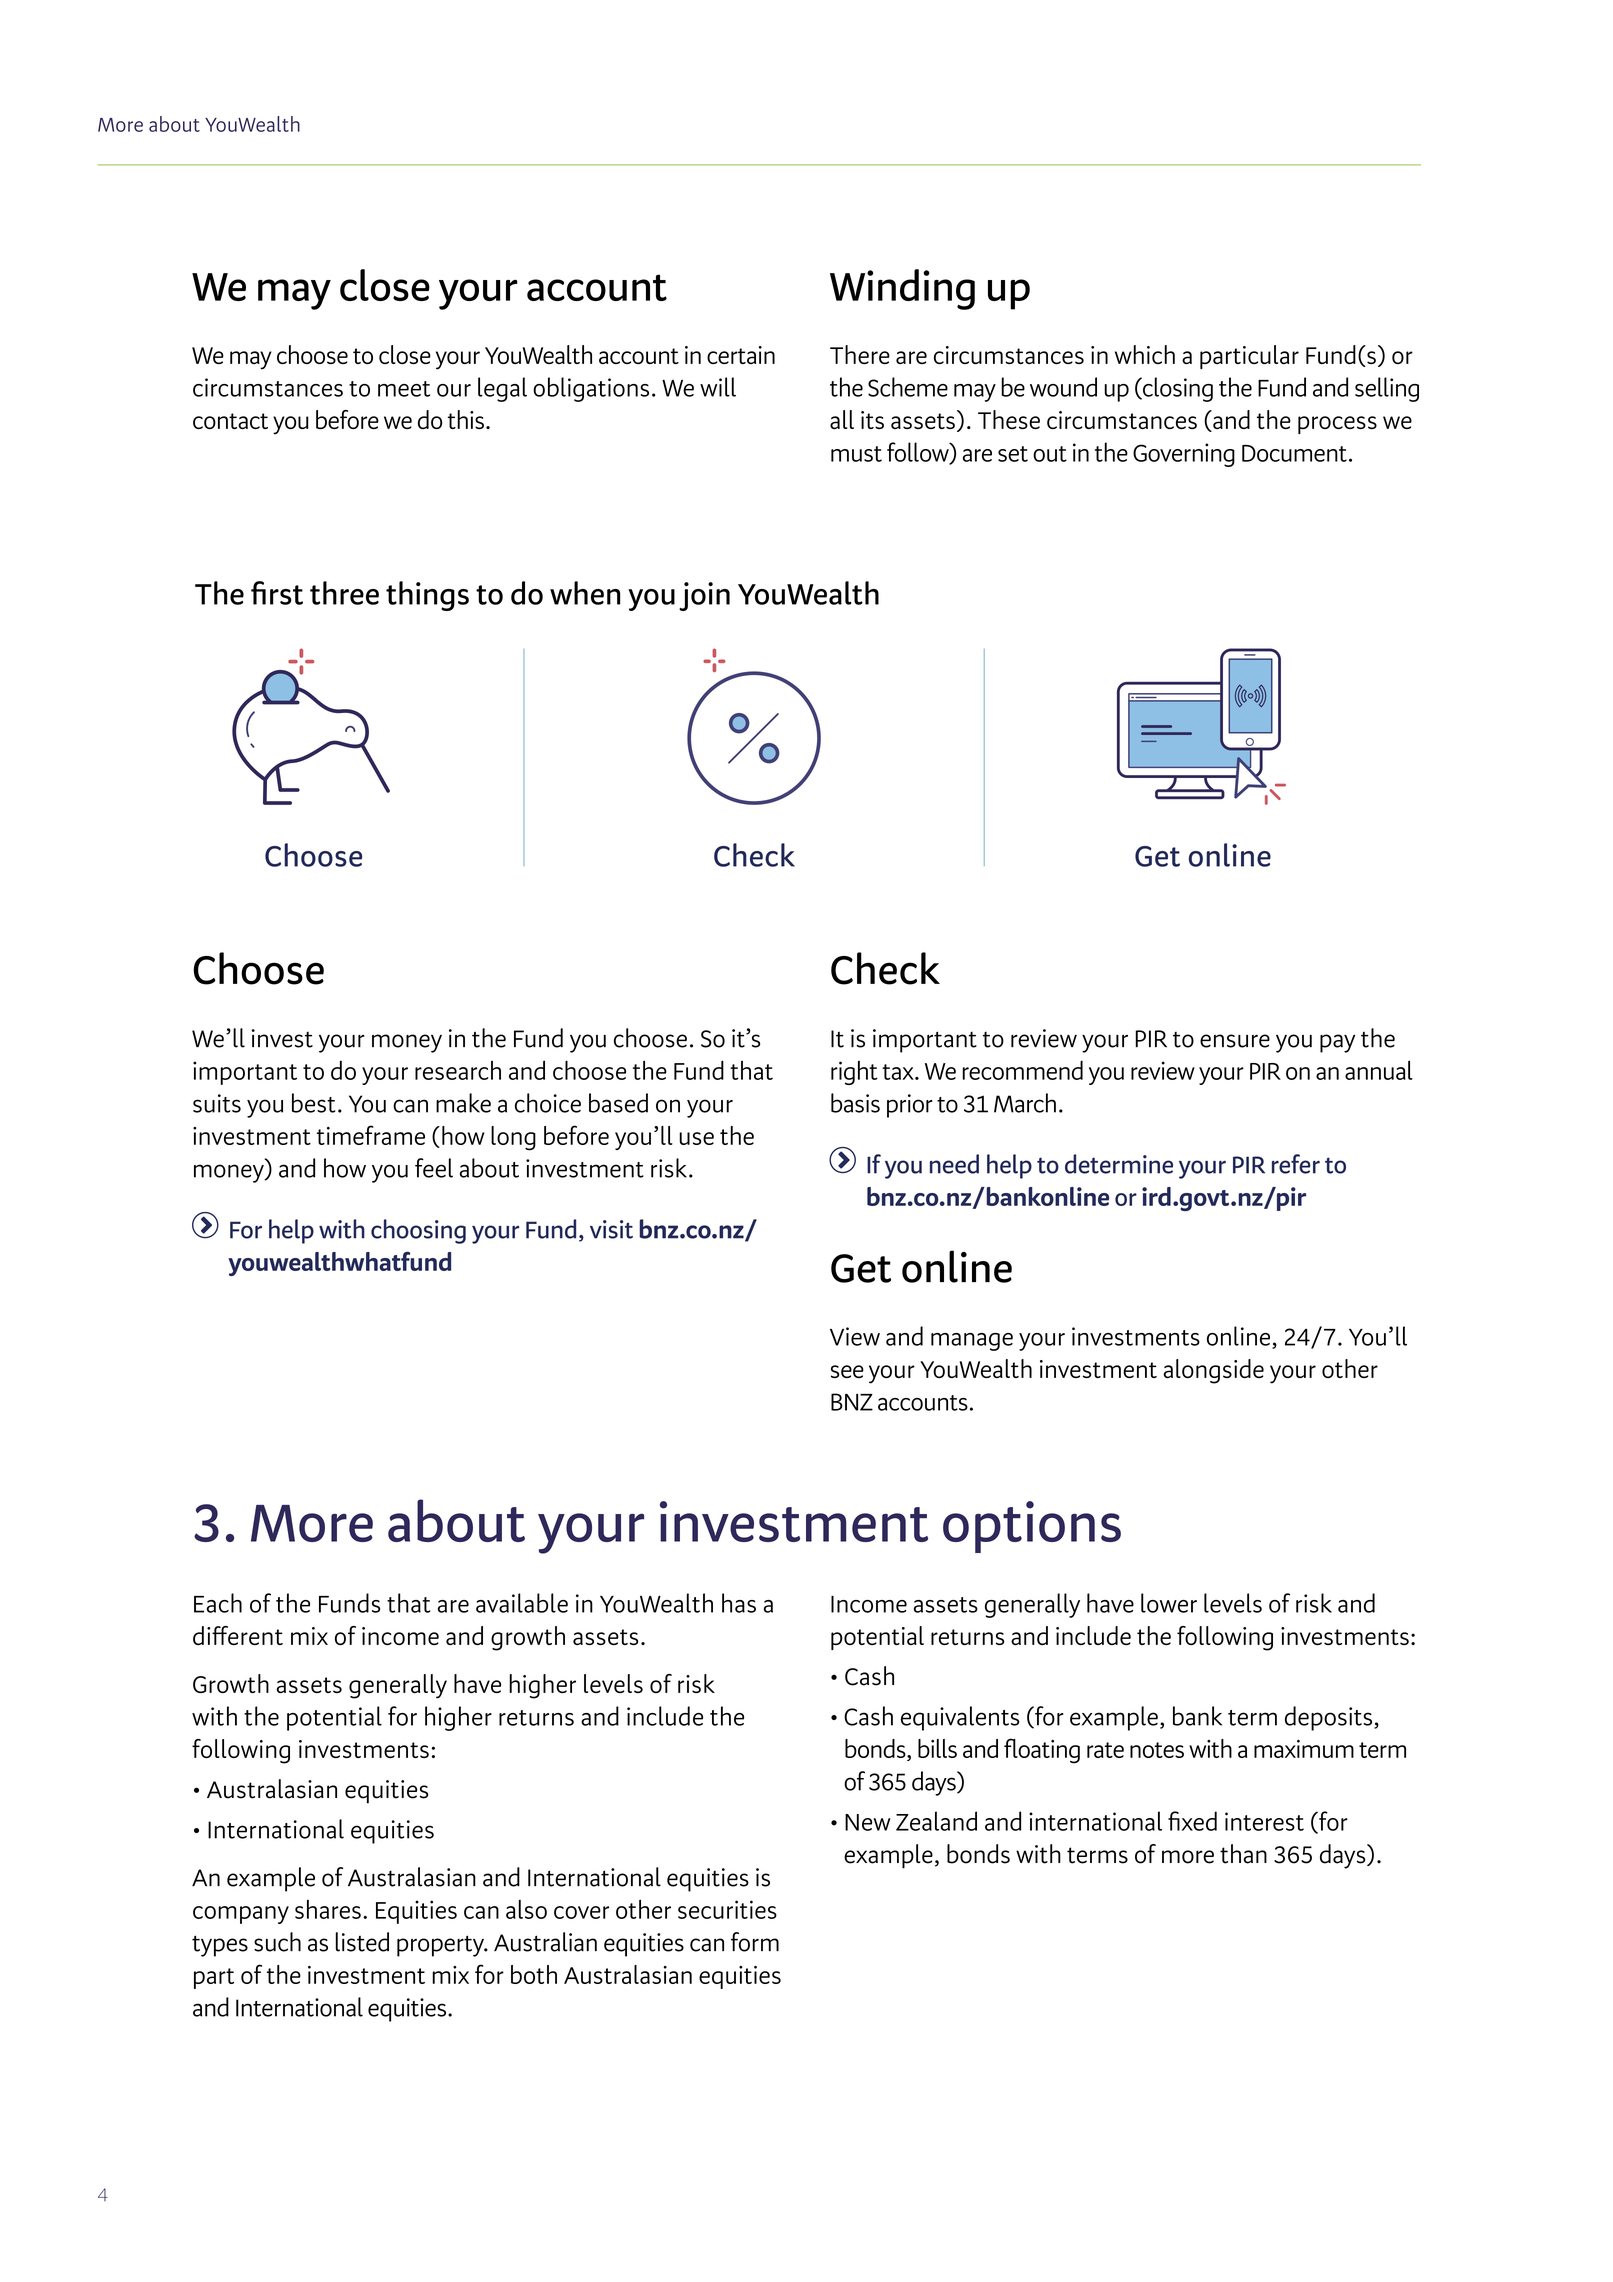  I want to click on closing, so click(1177, 389).
